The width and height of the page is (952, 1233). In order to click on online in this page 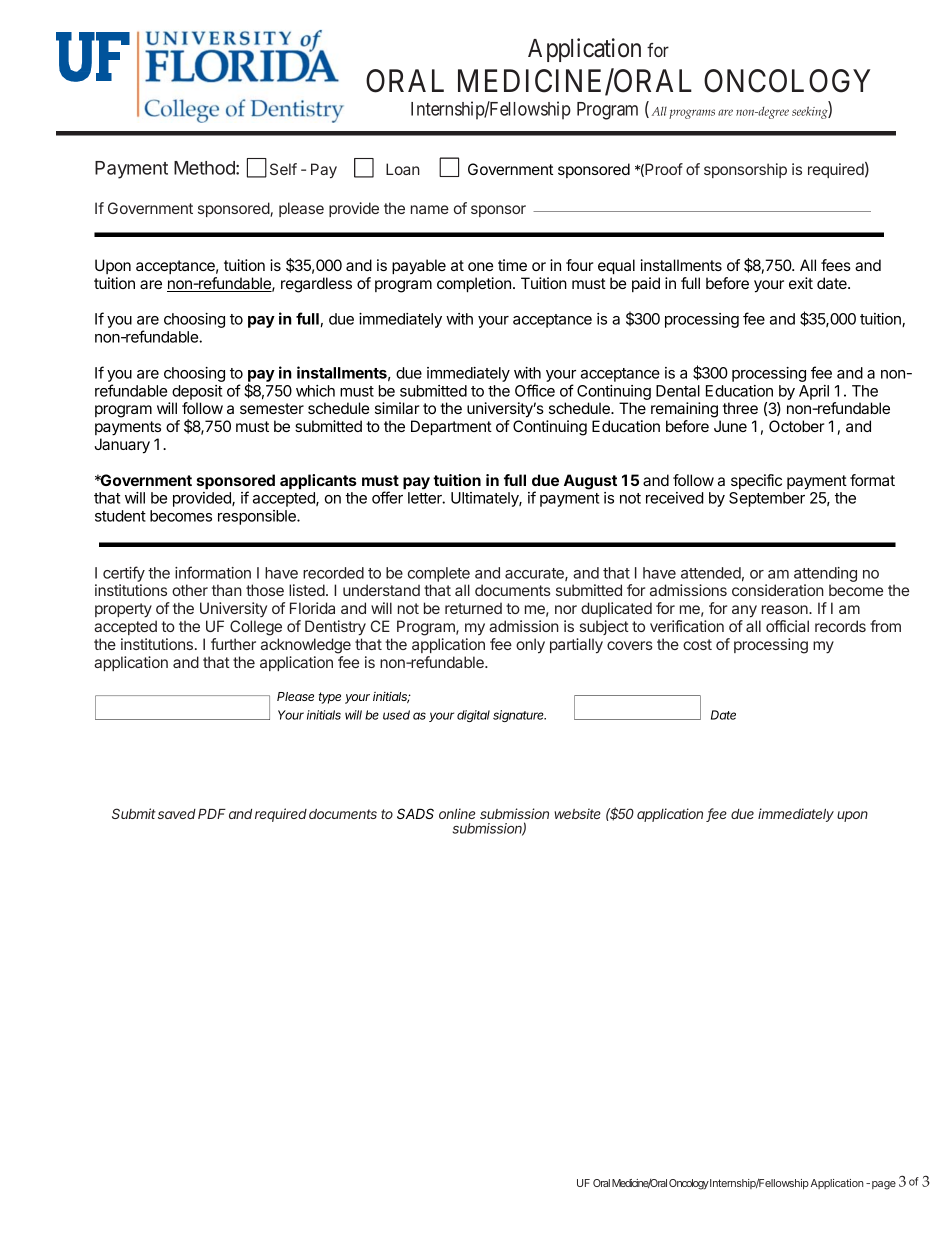, I will do `click(457, 813)`.
